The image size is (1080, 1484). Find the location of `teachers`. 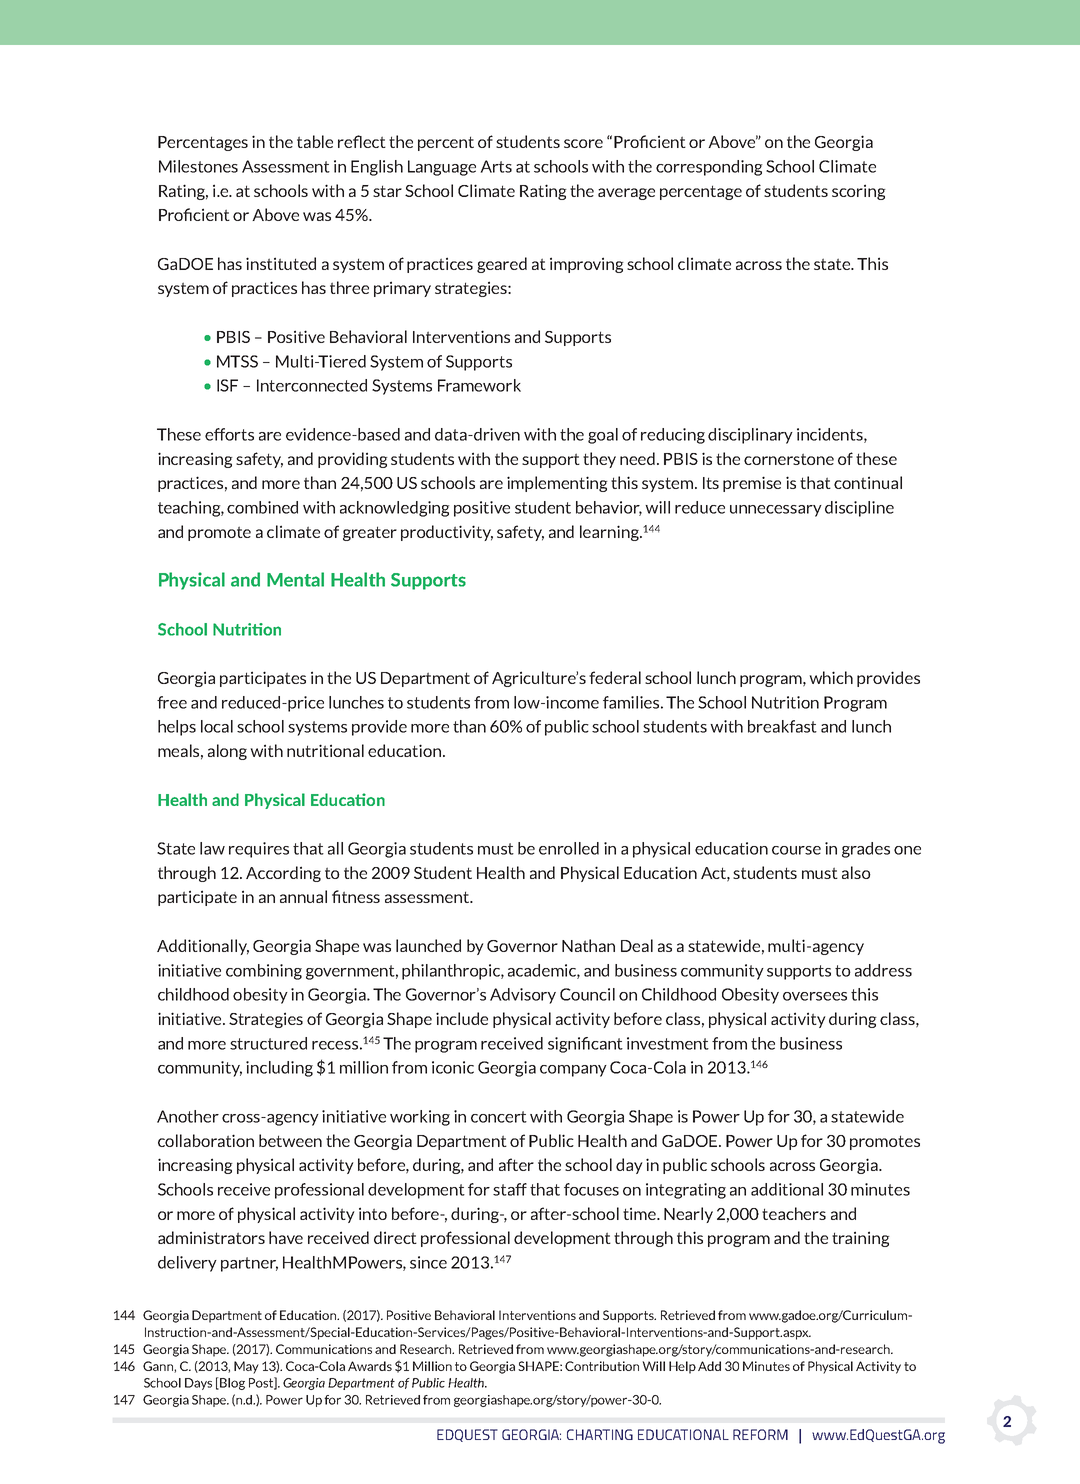

teachers is located at coordinates (794, 1213).
